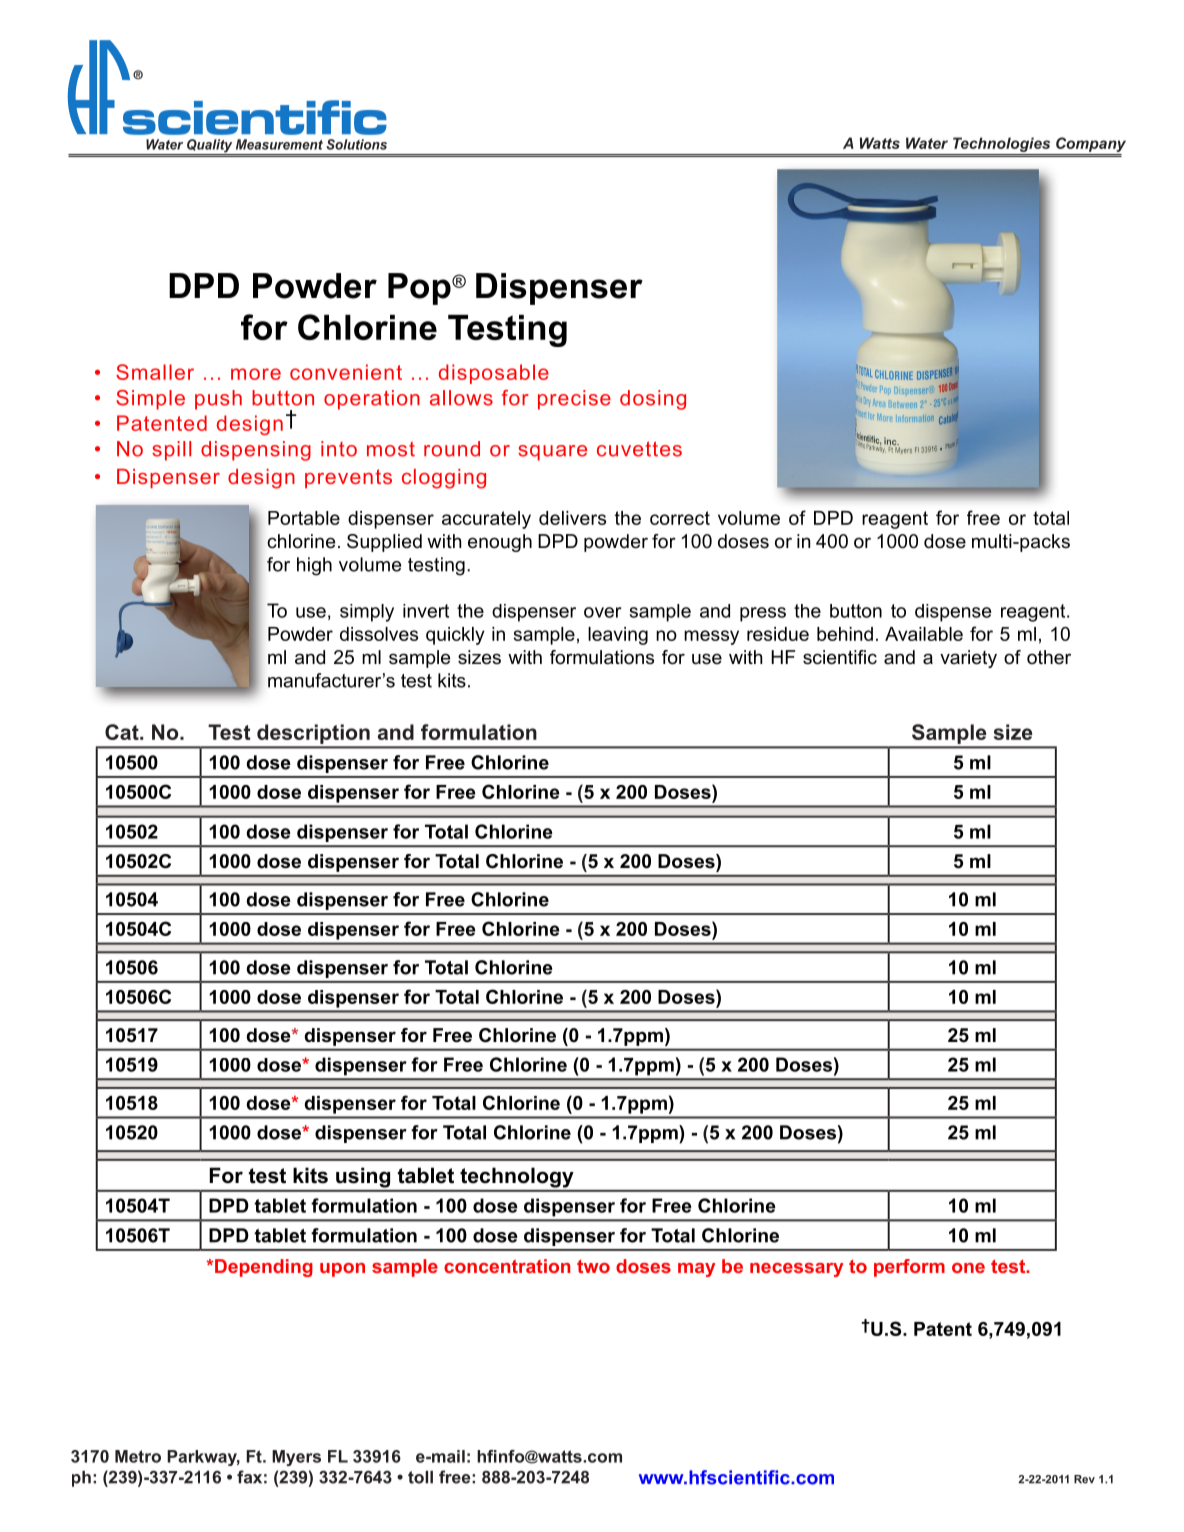 Image resolution: width=1184 pixels, height=1532 pixels. I want to click on one, so click(968, 1268).
